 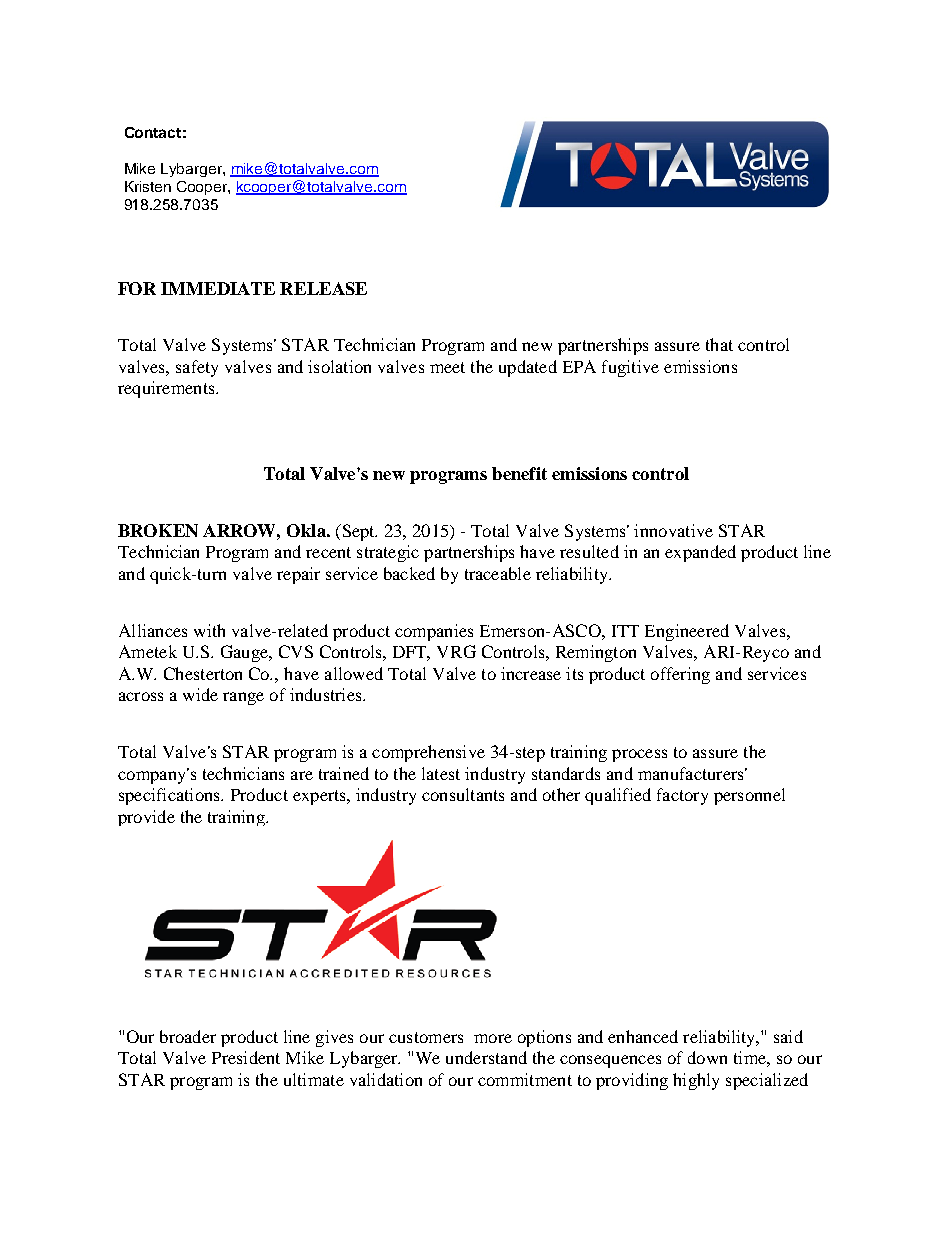 I want to click on with, so click(x=209, y=630).
